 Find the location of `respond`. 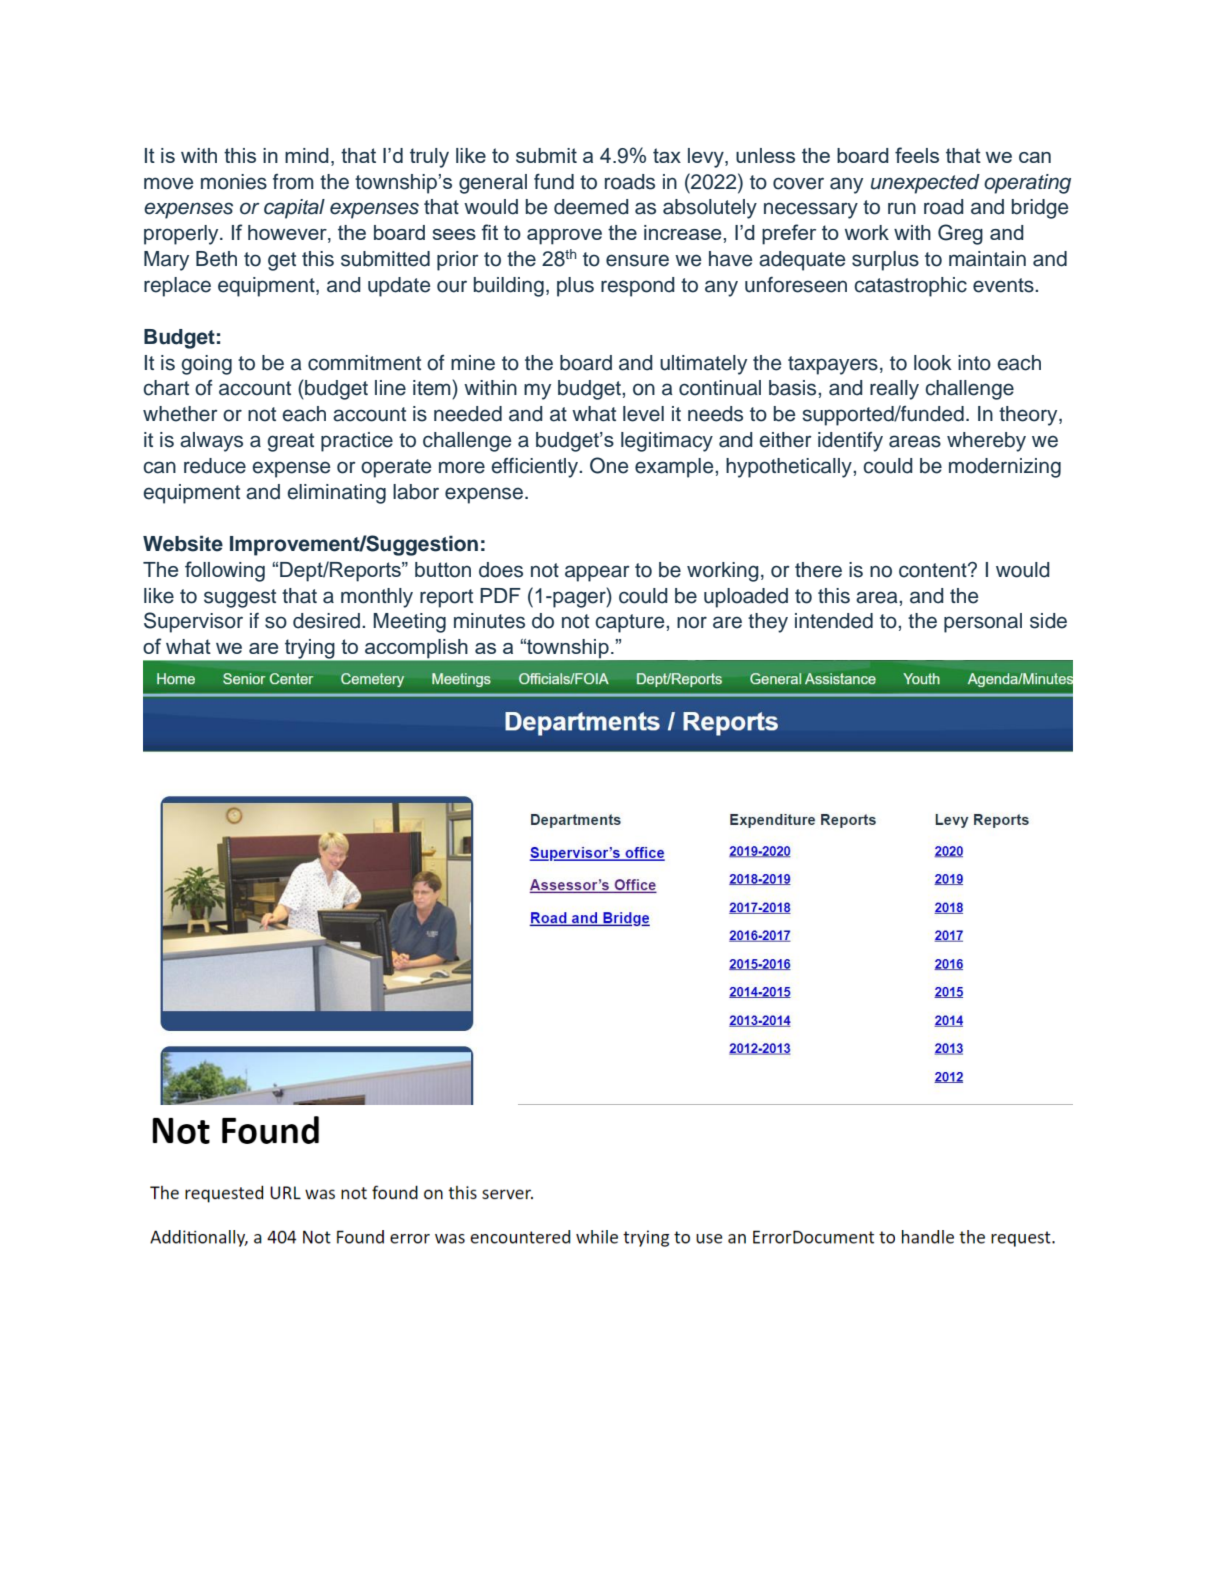

respond is located at coordinates (638, 287).
